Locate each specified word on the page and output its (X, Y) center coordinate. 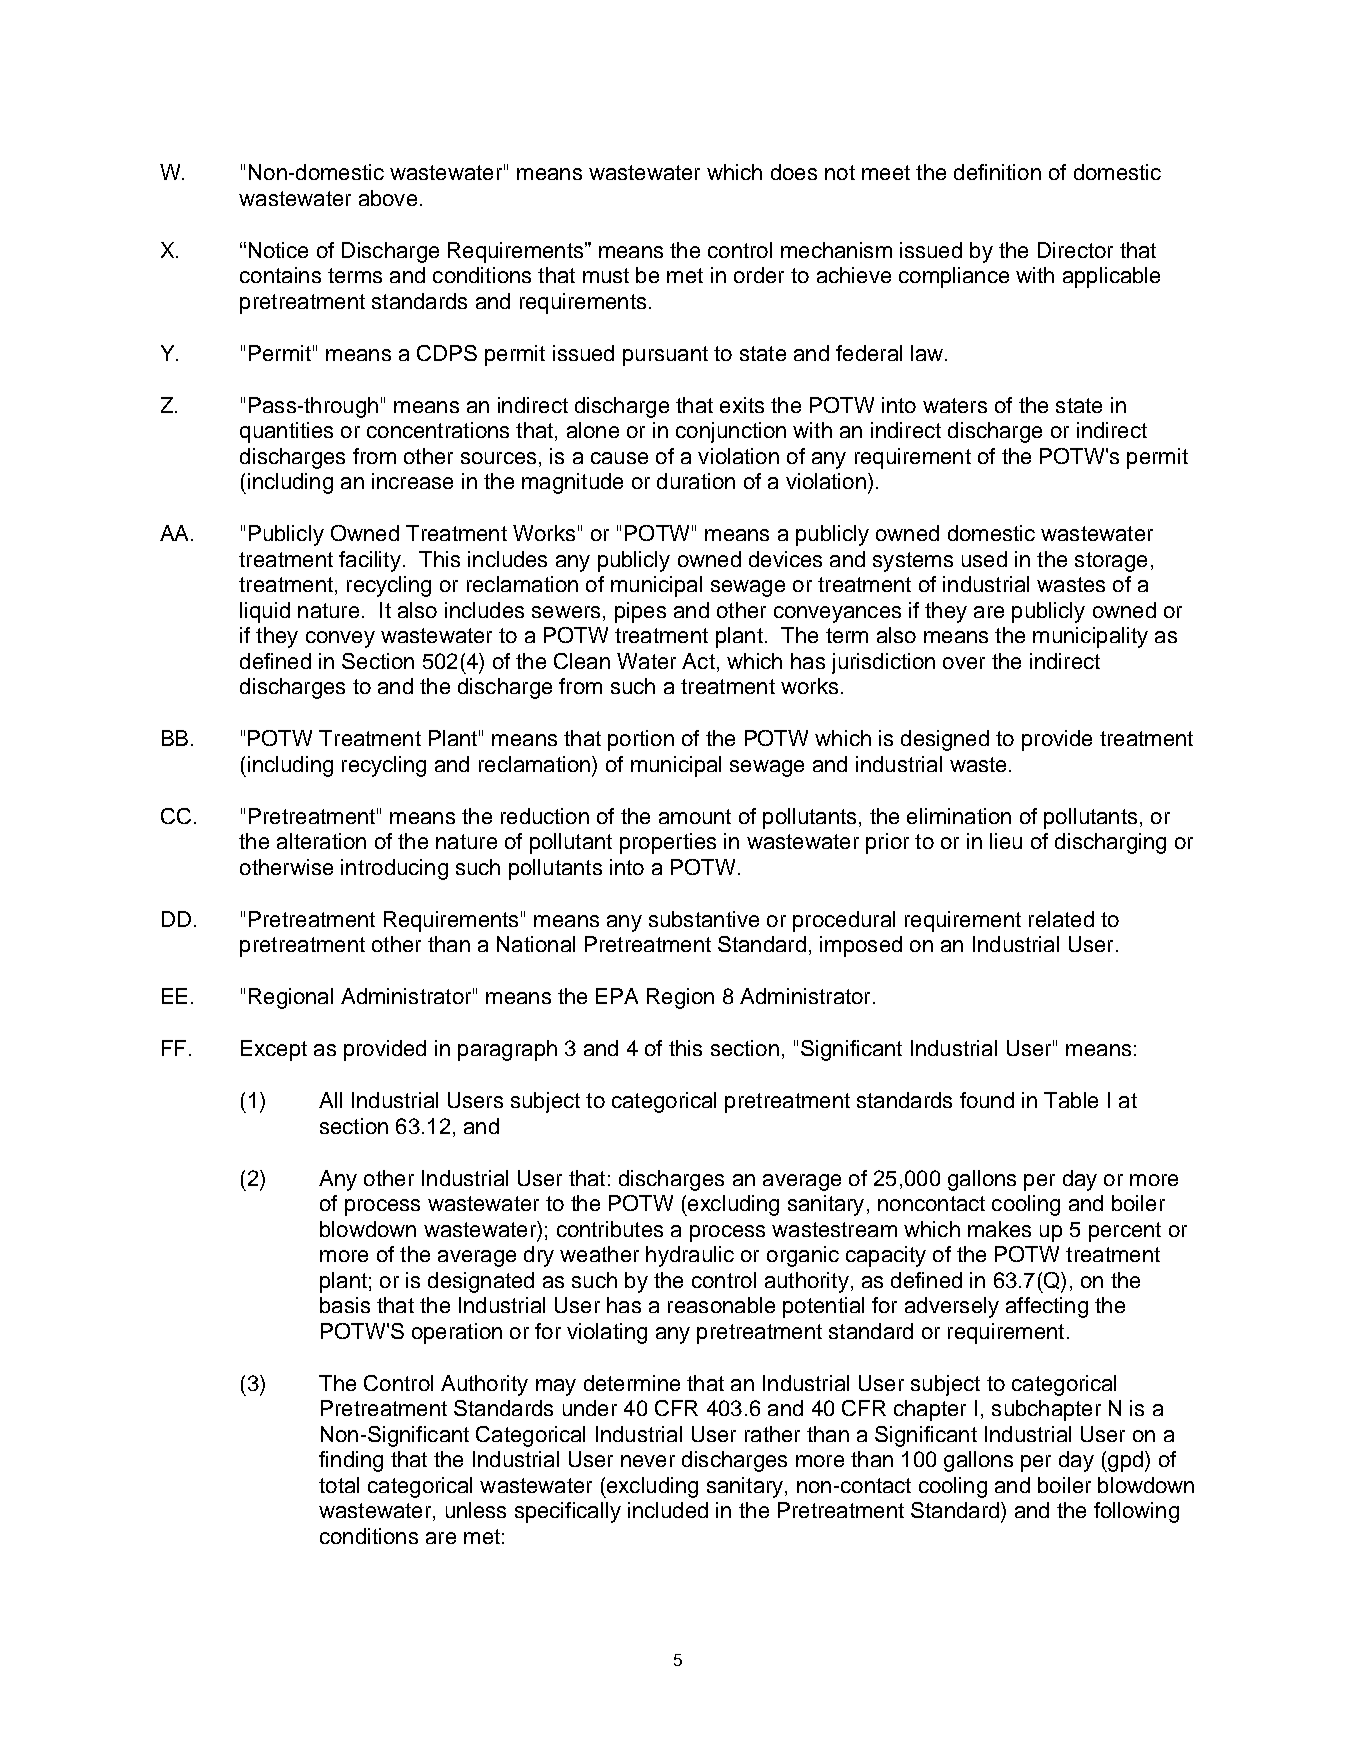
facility (370, 561)
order (759, 275)
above (388, 198)
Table (1071, 1100)
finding (351, 1461)
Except (274, 1050)
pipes (640, 612)
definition (997, 172)
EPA (617, 996)
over (964, 663)
